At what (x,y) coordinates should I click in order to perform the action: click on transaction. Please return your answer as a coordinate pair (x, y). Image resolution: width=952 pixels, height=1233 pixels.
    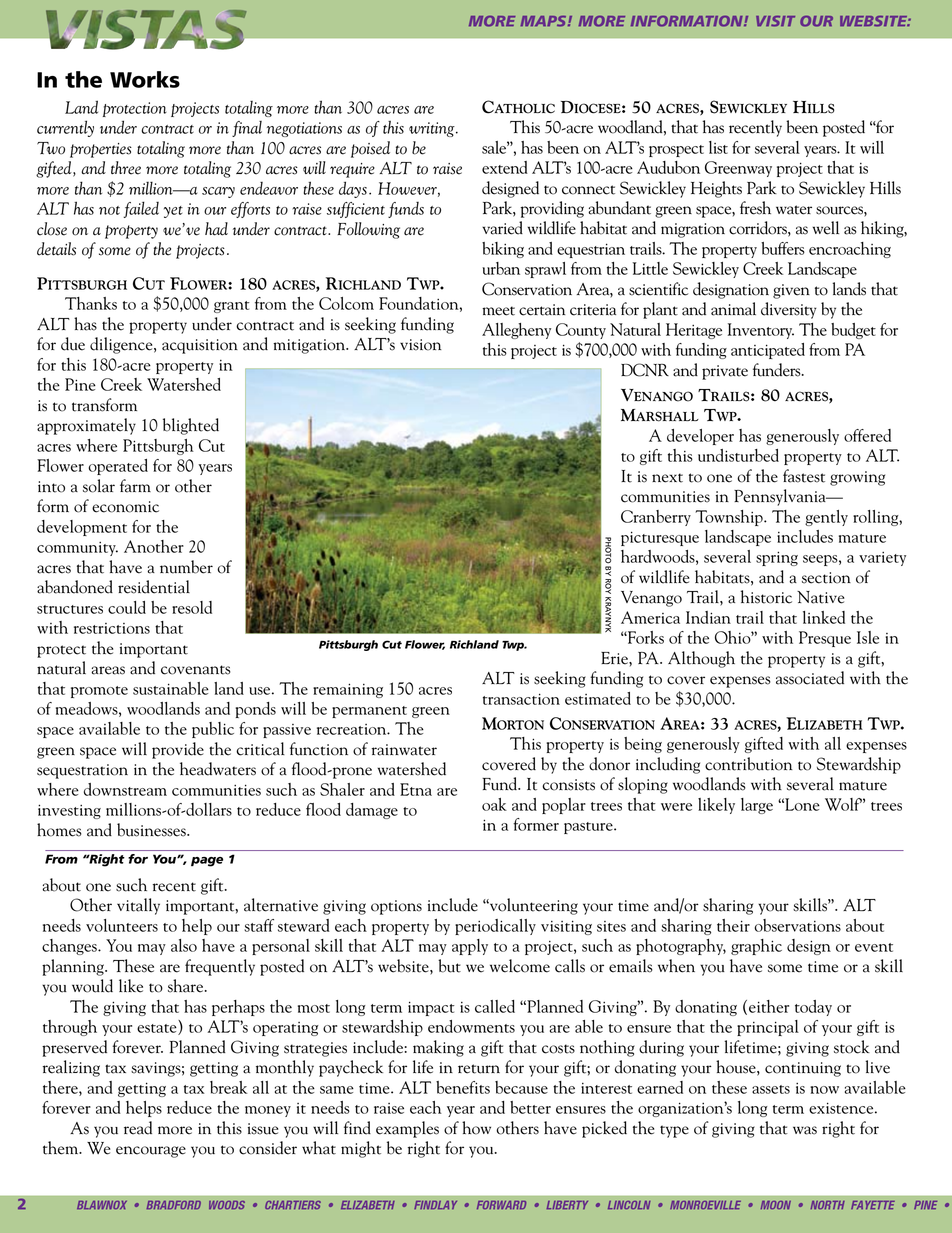
    Looking at the image, I should click on (521, 699).
